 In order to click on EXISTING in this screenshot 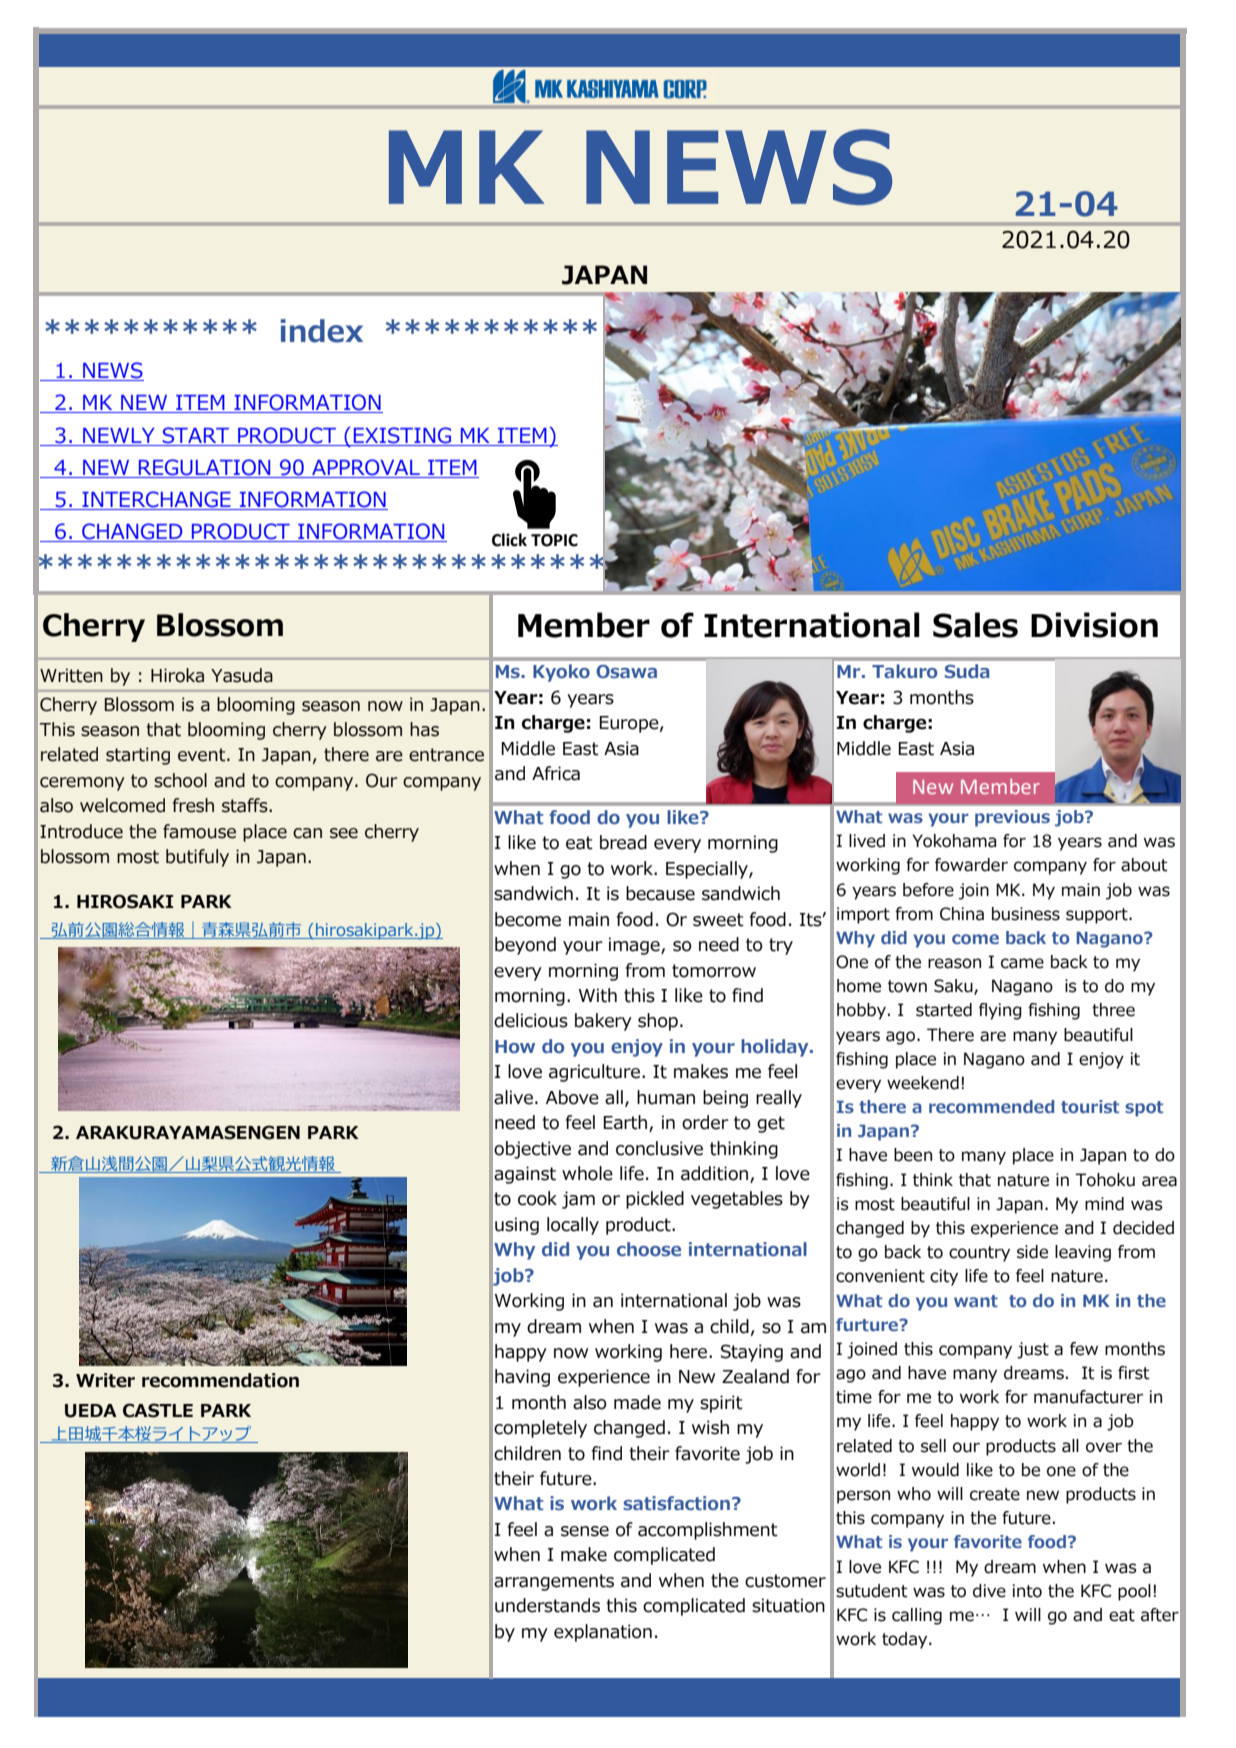, I will do `click(402, 435)`.
